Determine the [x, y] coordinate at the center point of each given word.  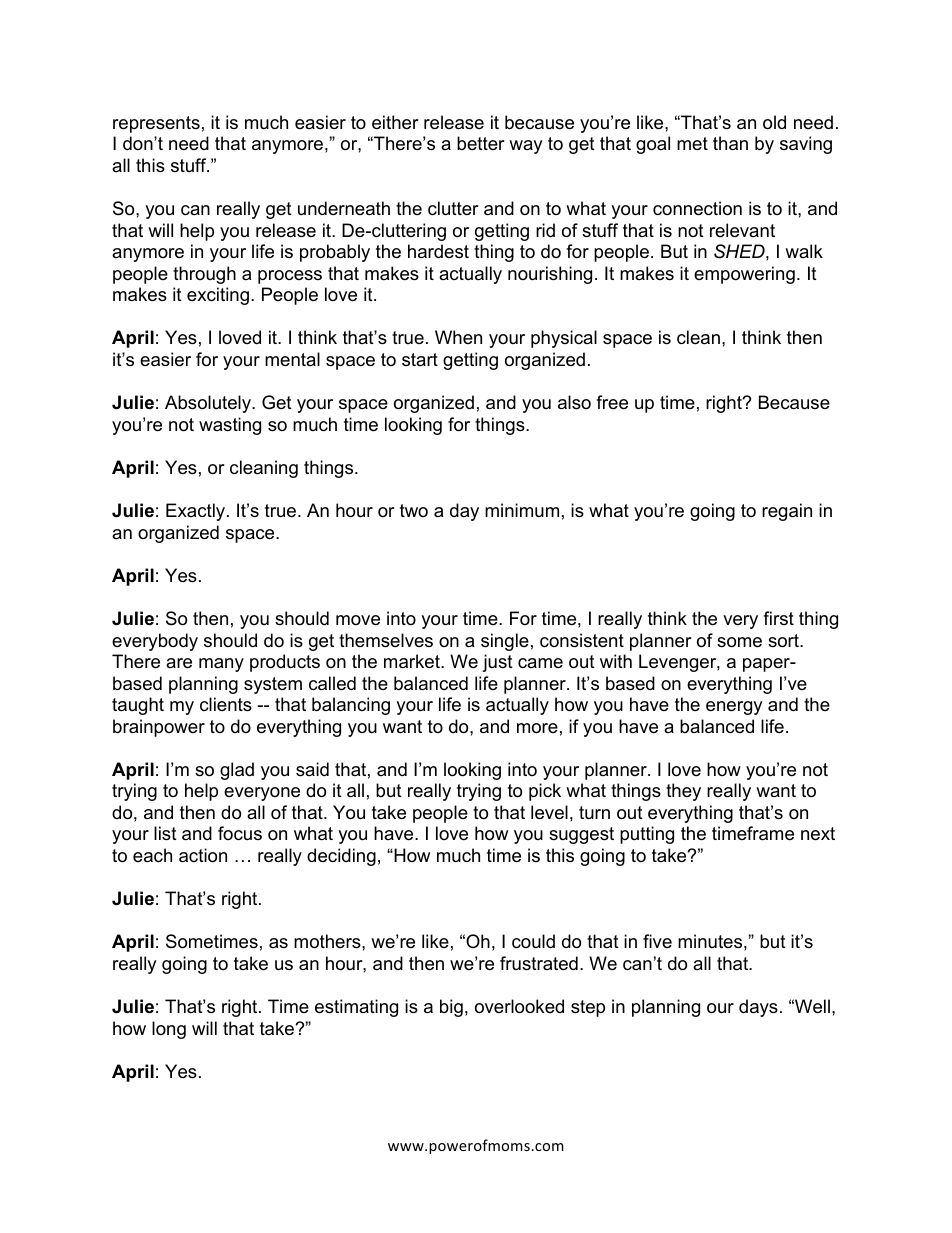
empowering [744, 275]
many [221, 665]
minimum [522, 510]
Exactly [197, 512]
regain [787, 512]
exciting [218, 296]
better [481, 143]
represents [156, 124]
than [730, 143]
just [497, 663]
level [549, 812]
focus [240, 833]
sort [784, 641]
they [683, 792]
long [169, 1030]
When [458, 337]
